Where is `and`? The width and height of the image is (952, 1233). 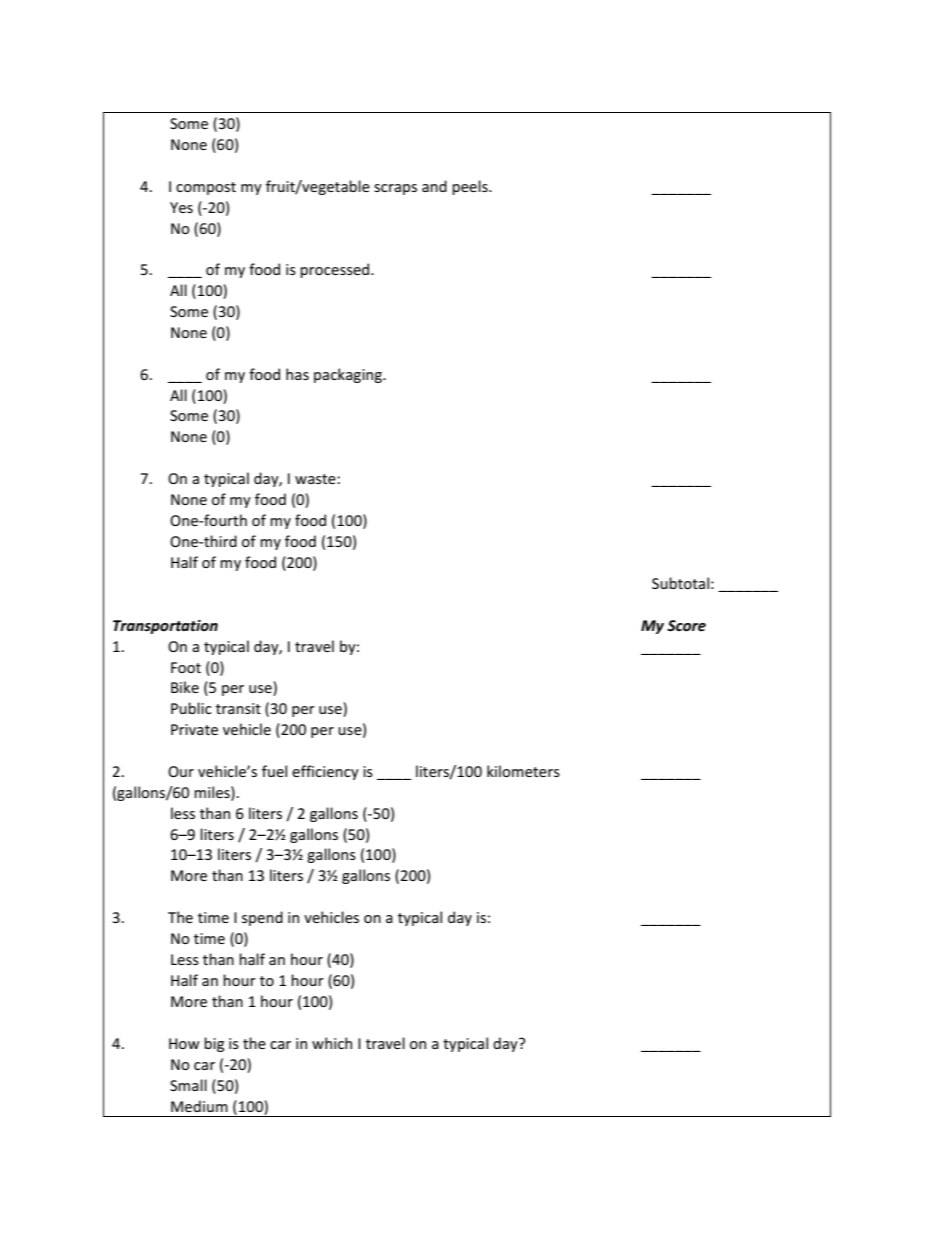 and is located at coordinates (434, 186).
